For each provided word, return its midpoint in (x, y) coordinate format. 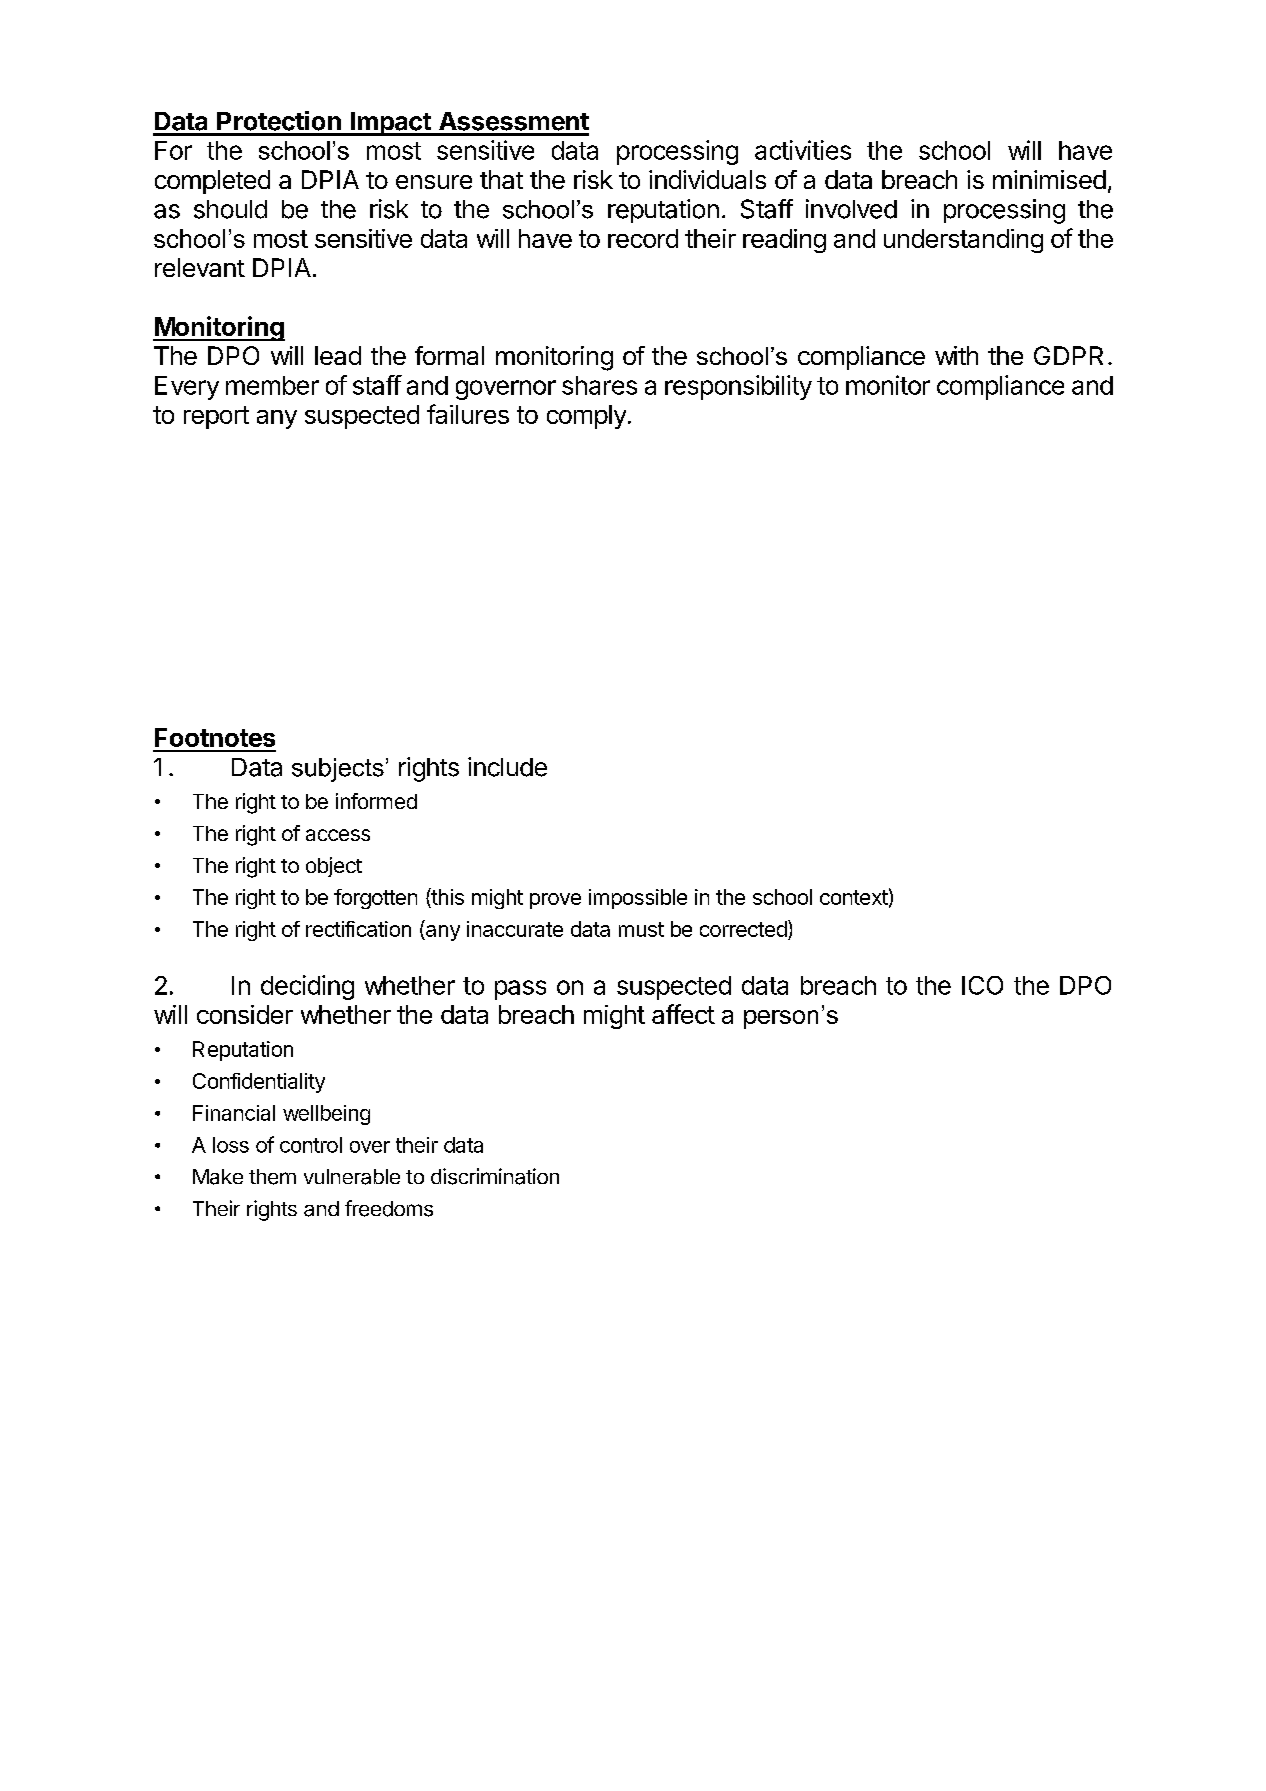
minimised (1049, 179)
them (272, 1177)
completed (212, 182)
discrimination (495, 1176)
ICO (982, 985)
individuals (707, 179)
